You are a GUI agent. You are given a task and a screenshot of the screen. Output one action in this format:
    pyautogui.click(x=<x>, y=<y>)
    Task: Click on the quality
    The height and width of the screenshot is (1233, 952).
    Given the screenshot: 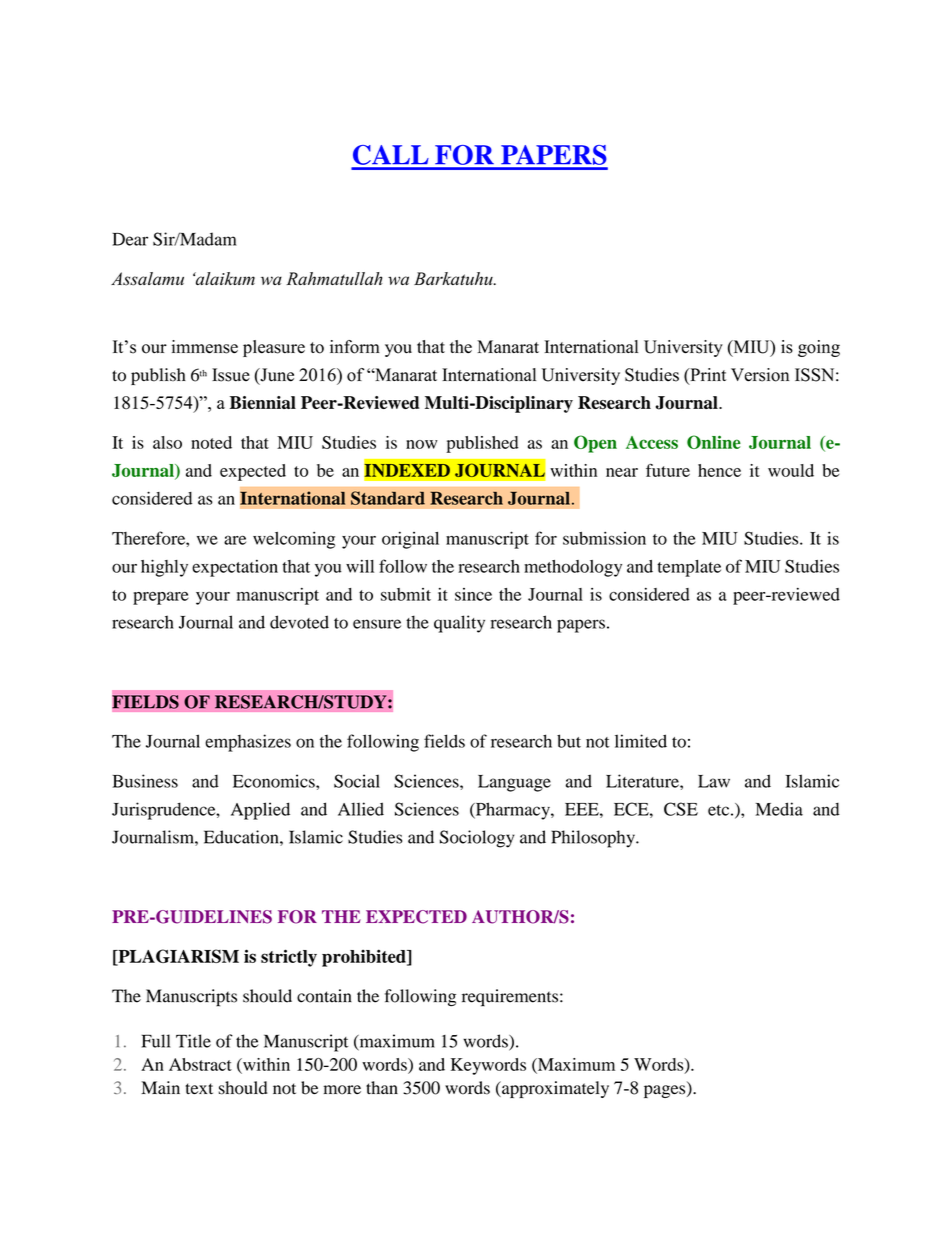 What is the action you would take?
    pyautogui.click(x=459, y=624)
